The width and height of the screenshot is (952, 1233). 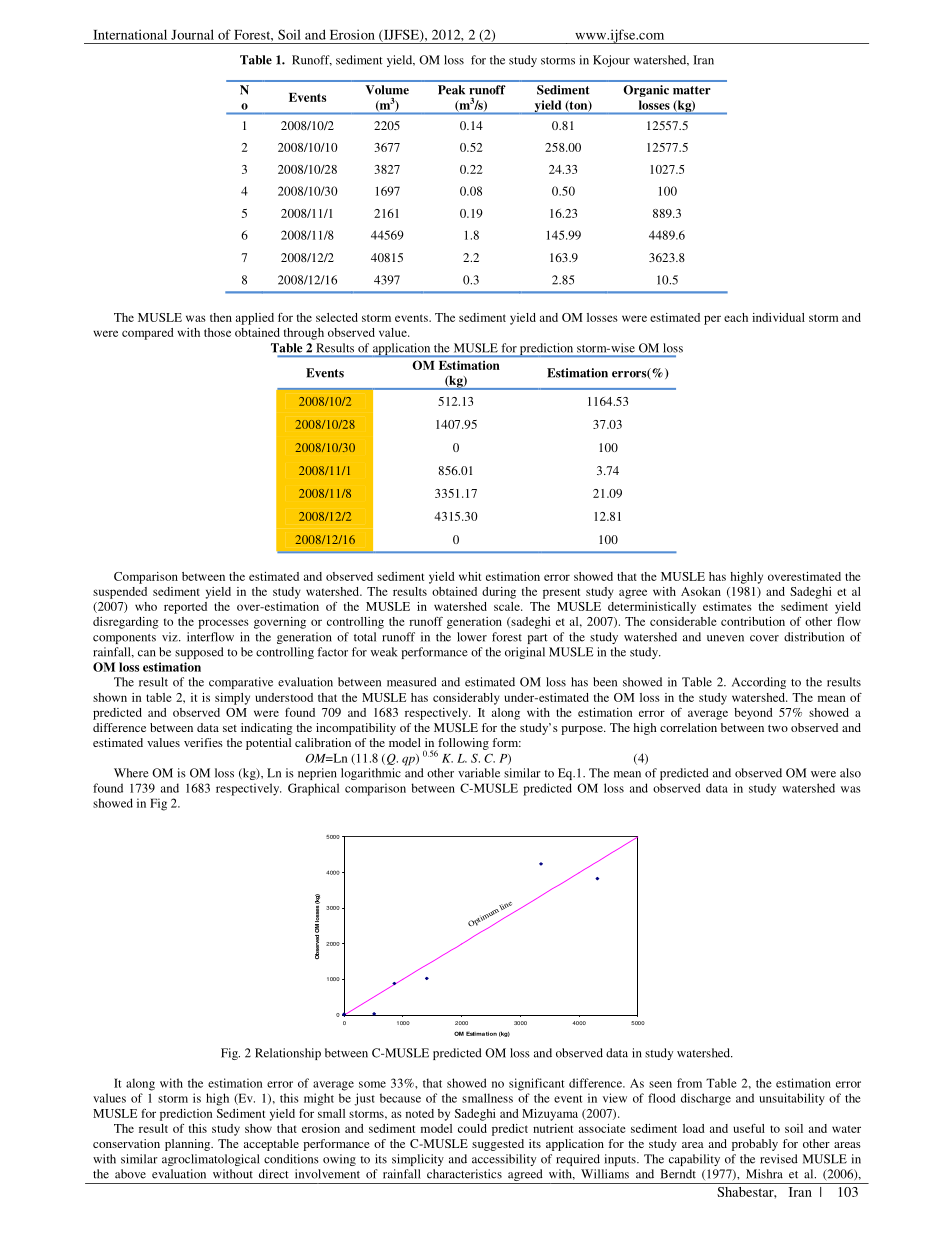 I want to click on contribution, so click(x=753, y=621).
